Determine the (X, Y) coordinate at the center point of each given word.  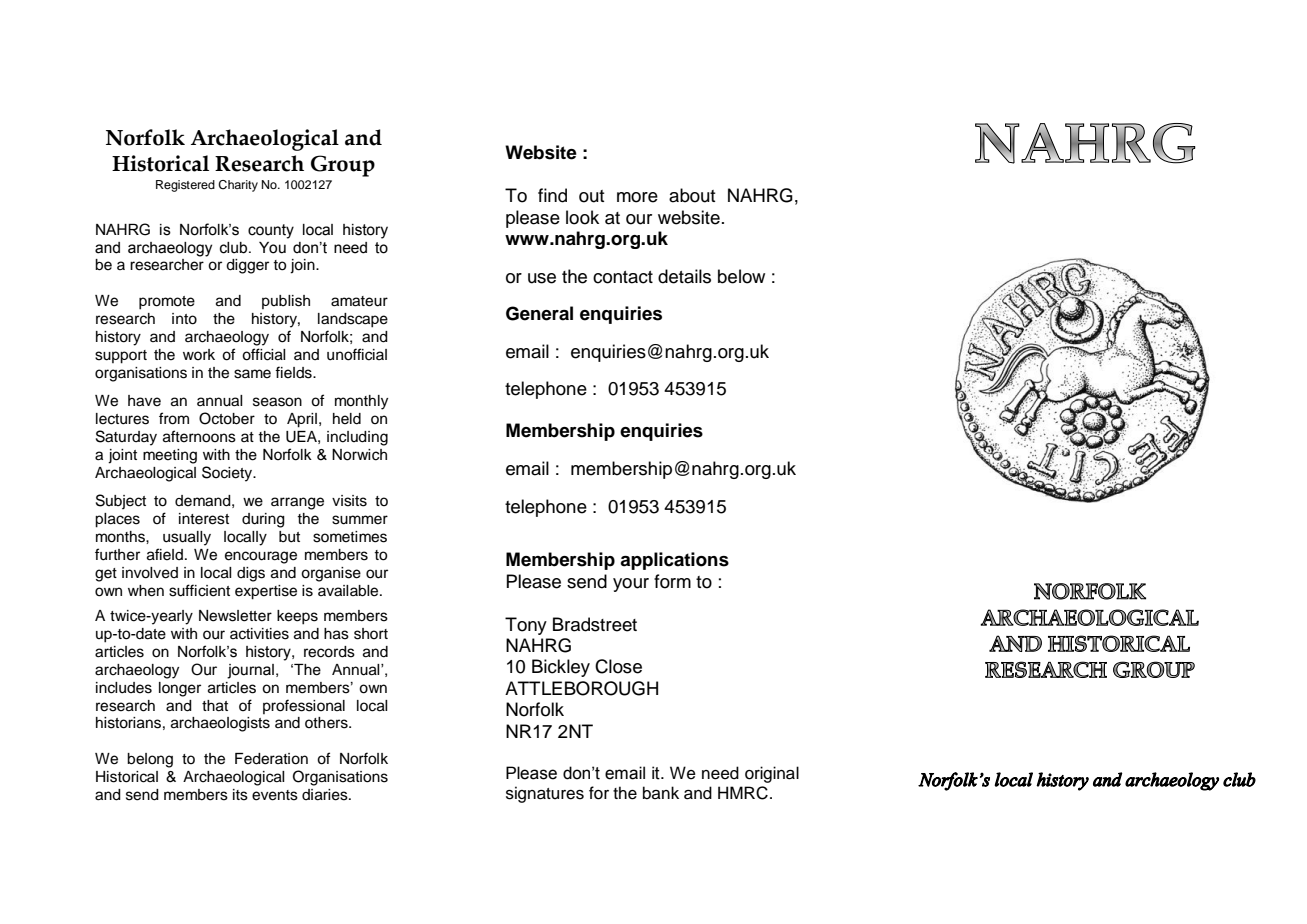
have (144, 401)
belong (150, 760)
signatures (545, 794)
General (539, 313)
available (349, 591)
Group (343, 166)
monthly (361, 402)
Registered (185, 186)
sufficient (199, 590)
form (672, 581)
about (692, 195)
